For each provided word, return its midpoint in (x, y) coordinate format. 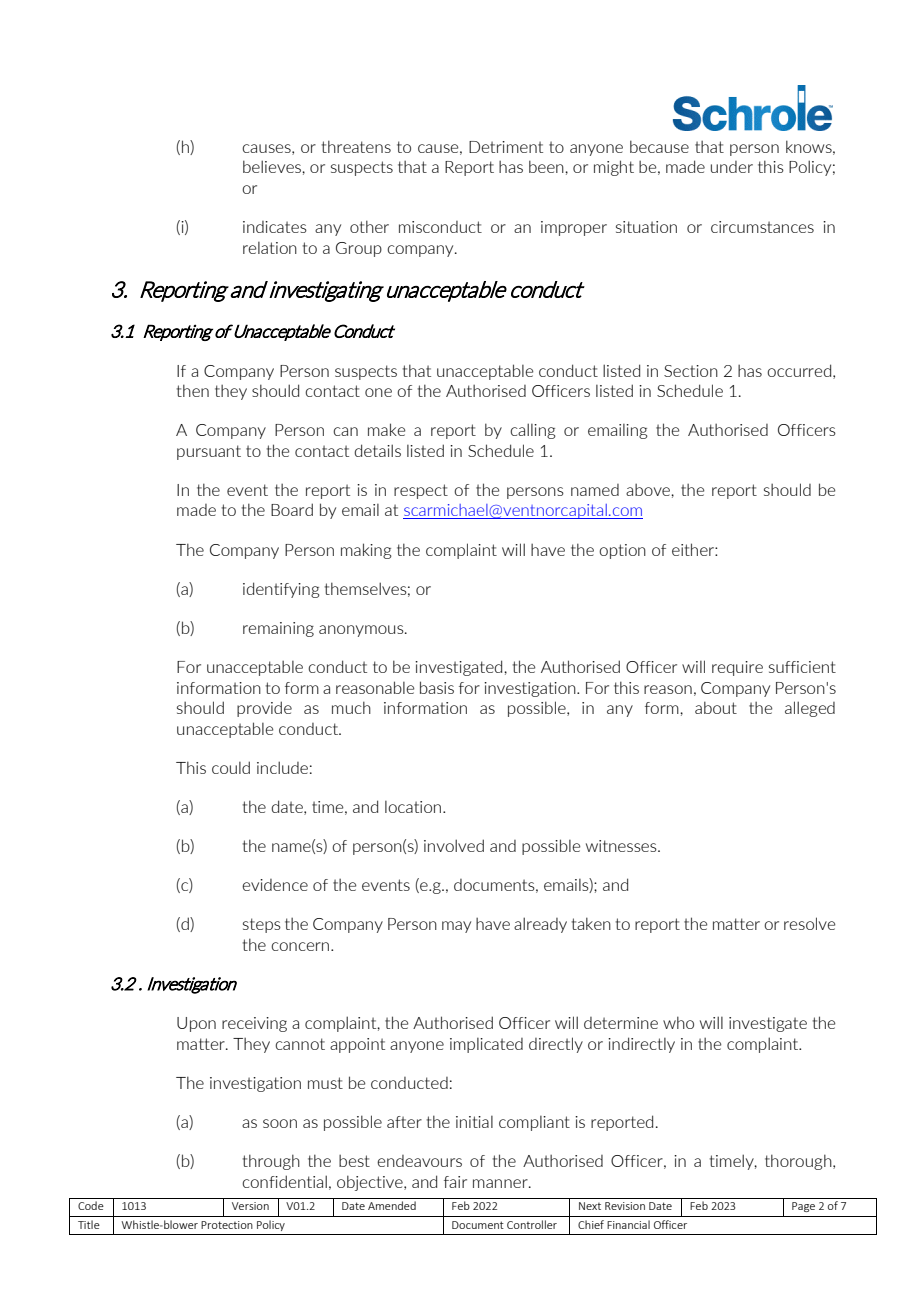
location (413, 807)
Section (691, 371)
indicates (275, 227)
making (366, 551)
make (386, 429)
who (678, 1022)
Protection (227, 1225)
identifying (281, 590)
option (622, 551)
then (193, 390)
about (716, 707)
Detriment (506, 147)
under (732, 167)
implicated (486, 1045)
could (231, 767)
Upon (196, 1024)
